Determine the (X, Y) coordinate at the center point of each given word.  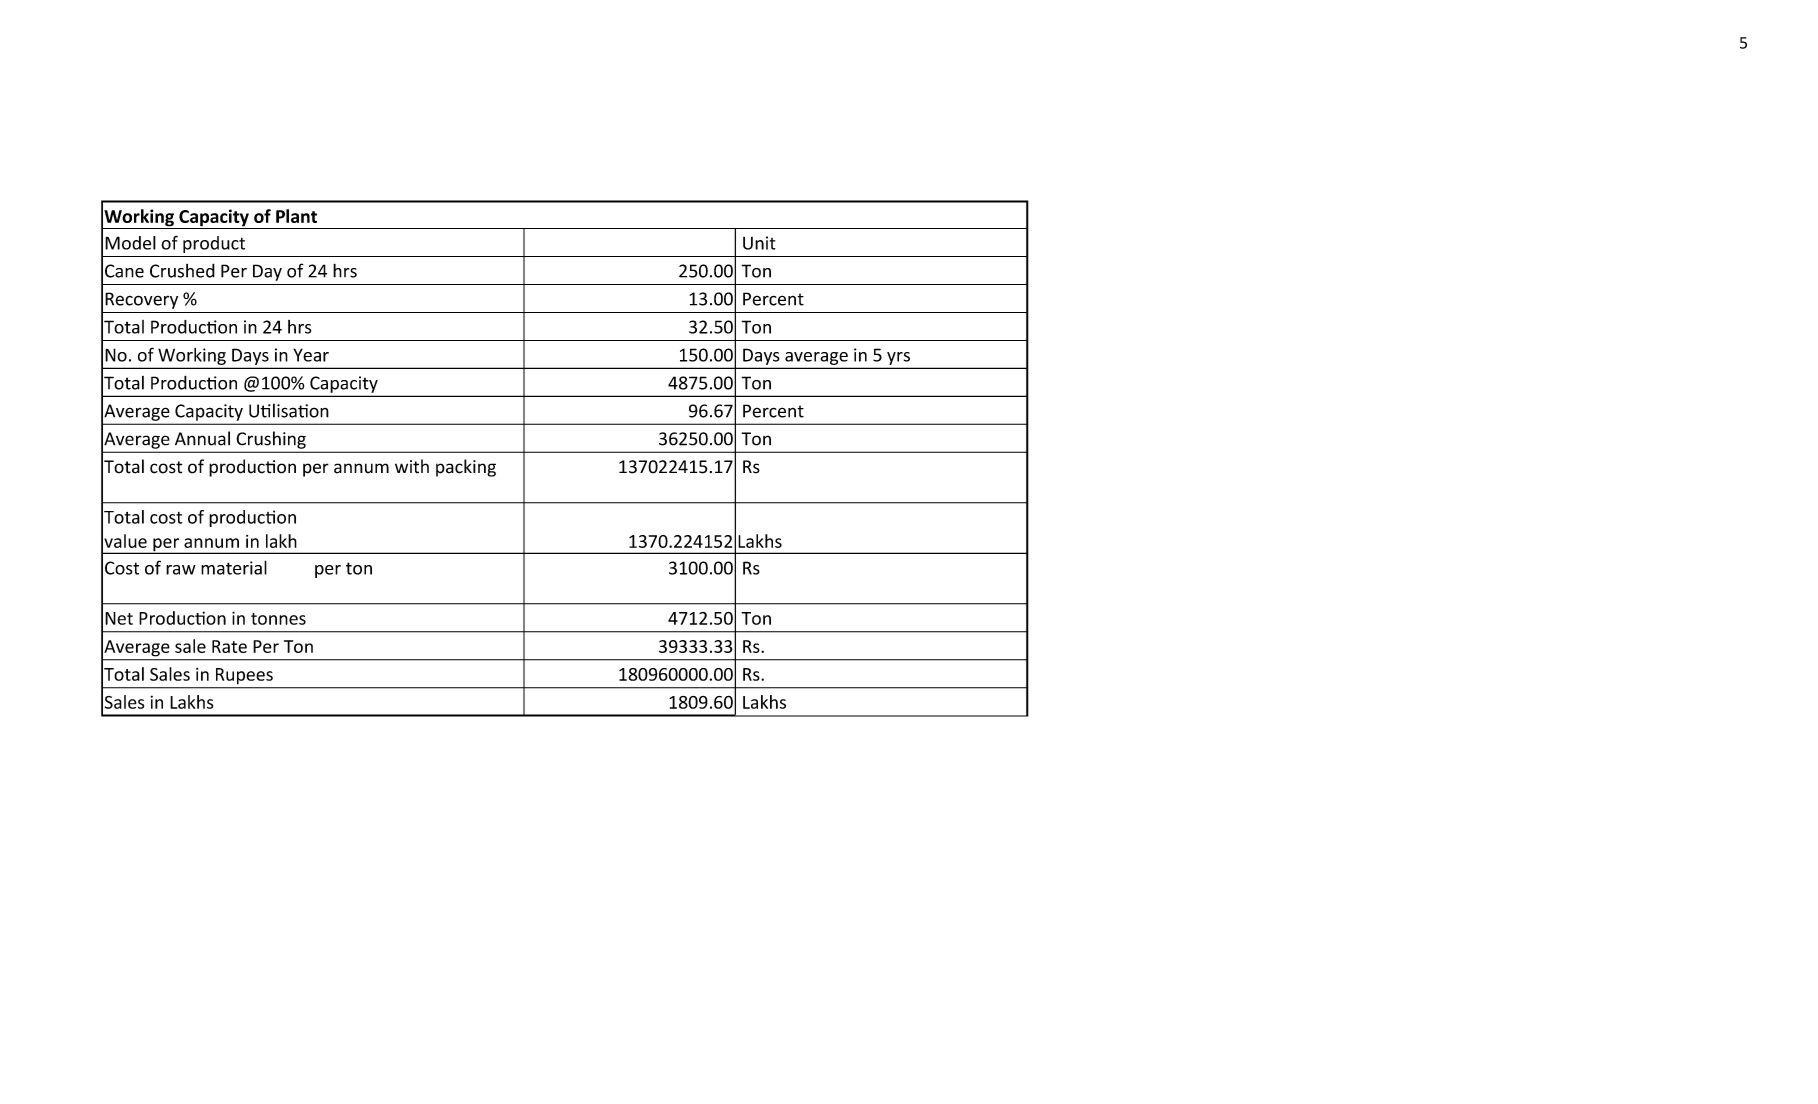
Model (130, 243)
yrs (898, 358)
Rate (229, 646)
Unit (759, 243)
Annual (202, 438)
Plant (296, 216)
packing (466, 468)
